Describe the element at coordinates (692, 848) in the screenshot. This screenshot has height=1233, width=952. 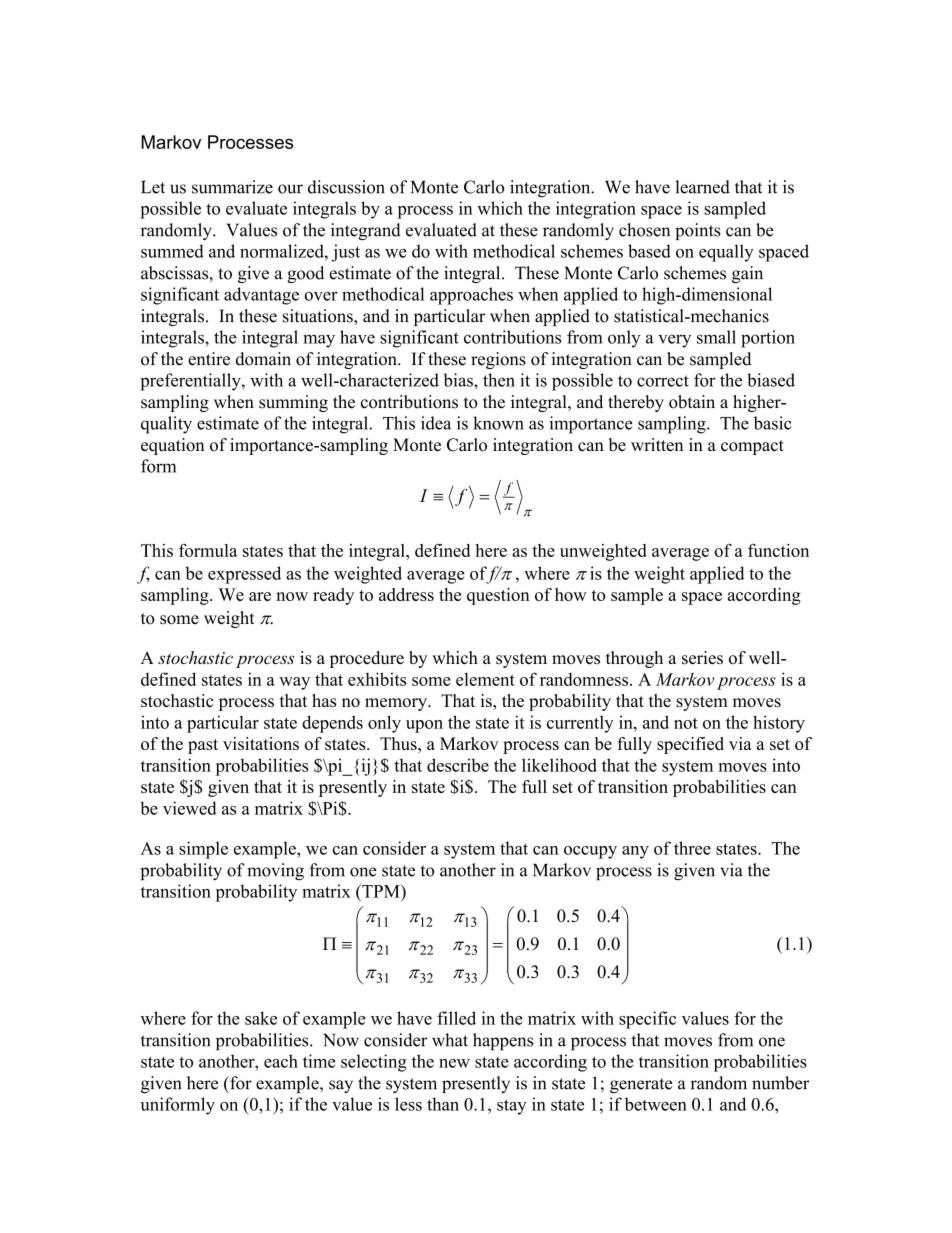
I see `three` at that location.
